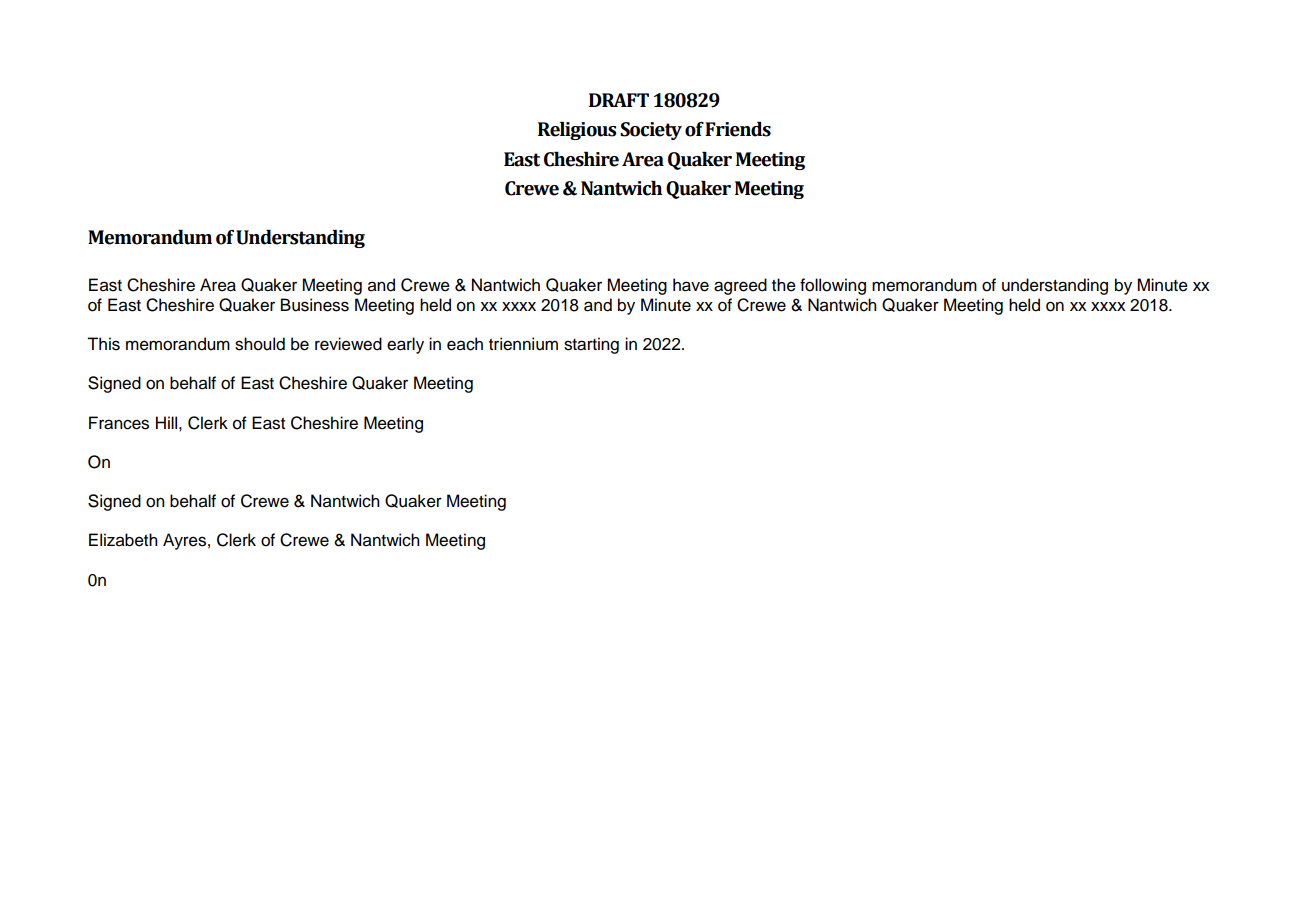  I want to click on Elizabeth, so click(123, 540).
